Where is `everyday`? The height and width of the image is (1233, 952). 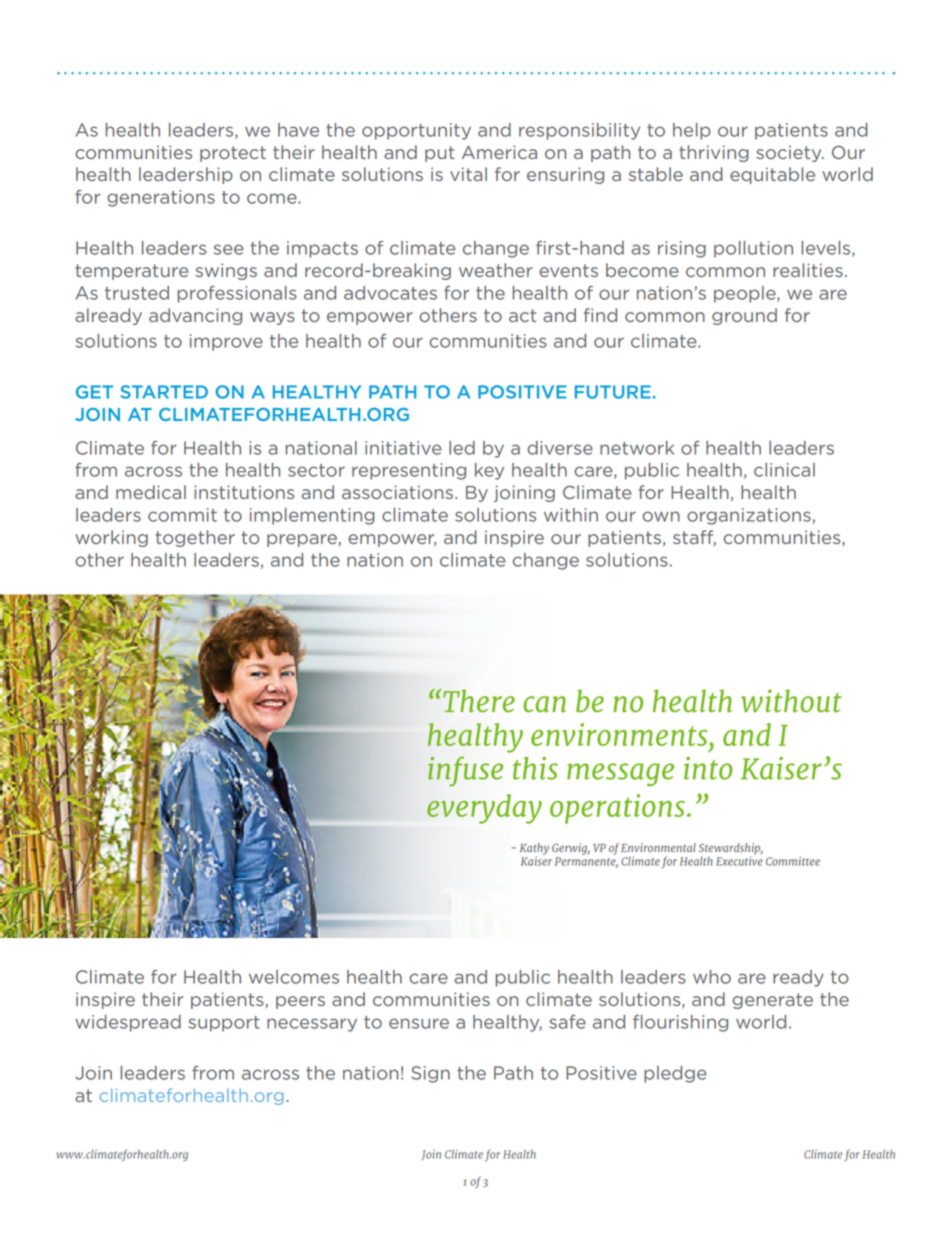 everyday is located at coordinates (484, 809).
